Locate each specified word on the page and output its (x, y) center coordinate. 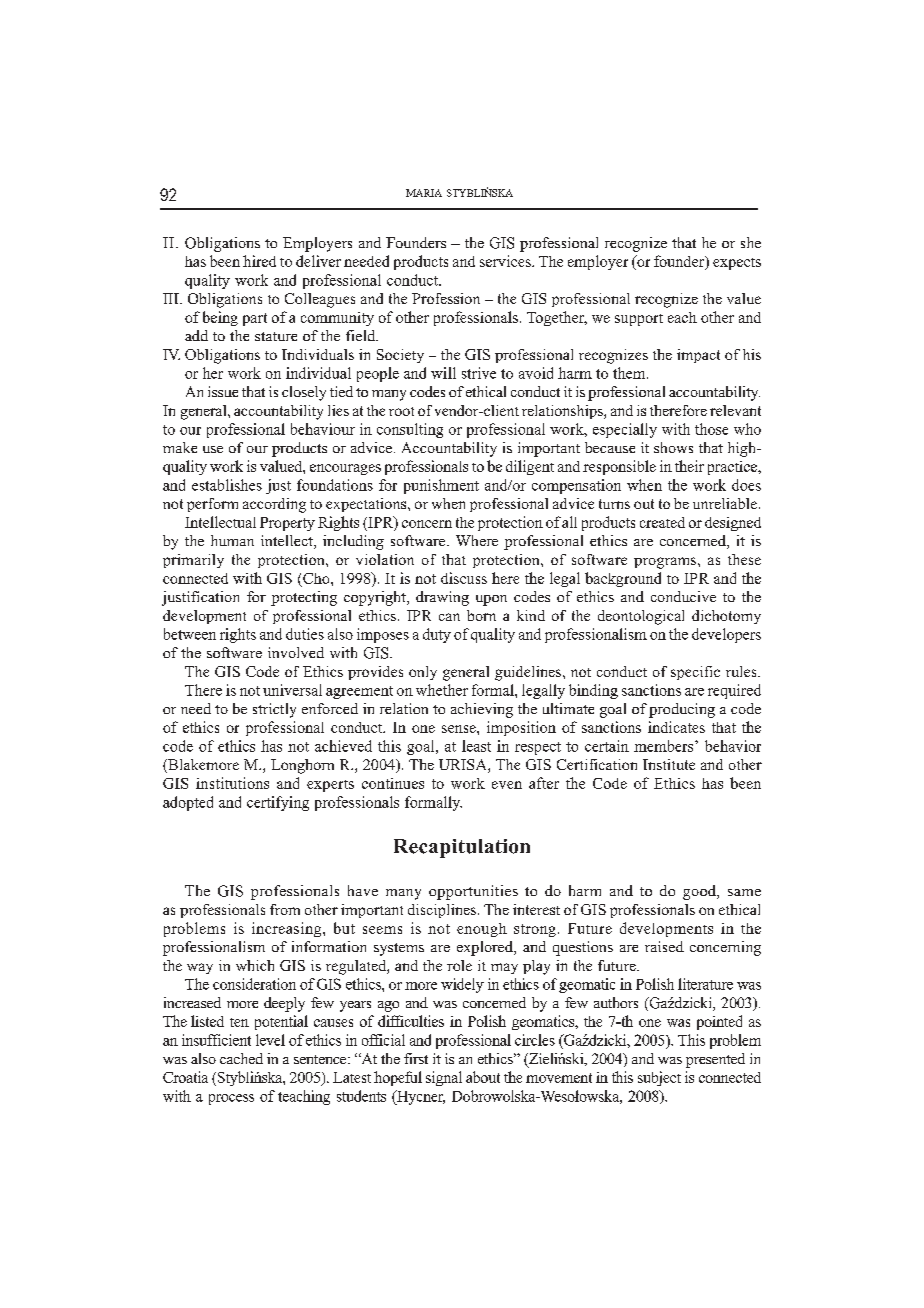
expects (737, 264)
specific (695, 673)
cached (241, 1058)
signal (444, 1078)
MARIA (424, 193)
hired (259, 261)
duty (437, 635)
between (190, 634)
